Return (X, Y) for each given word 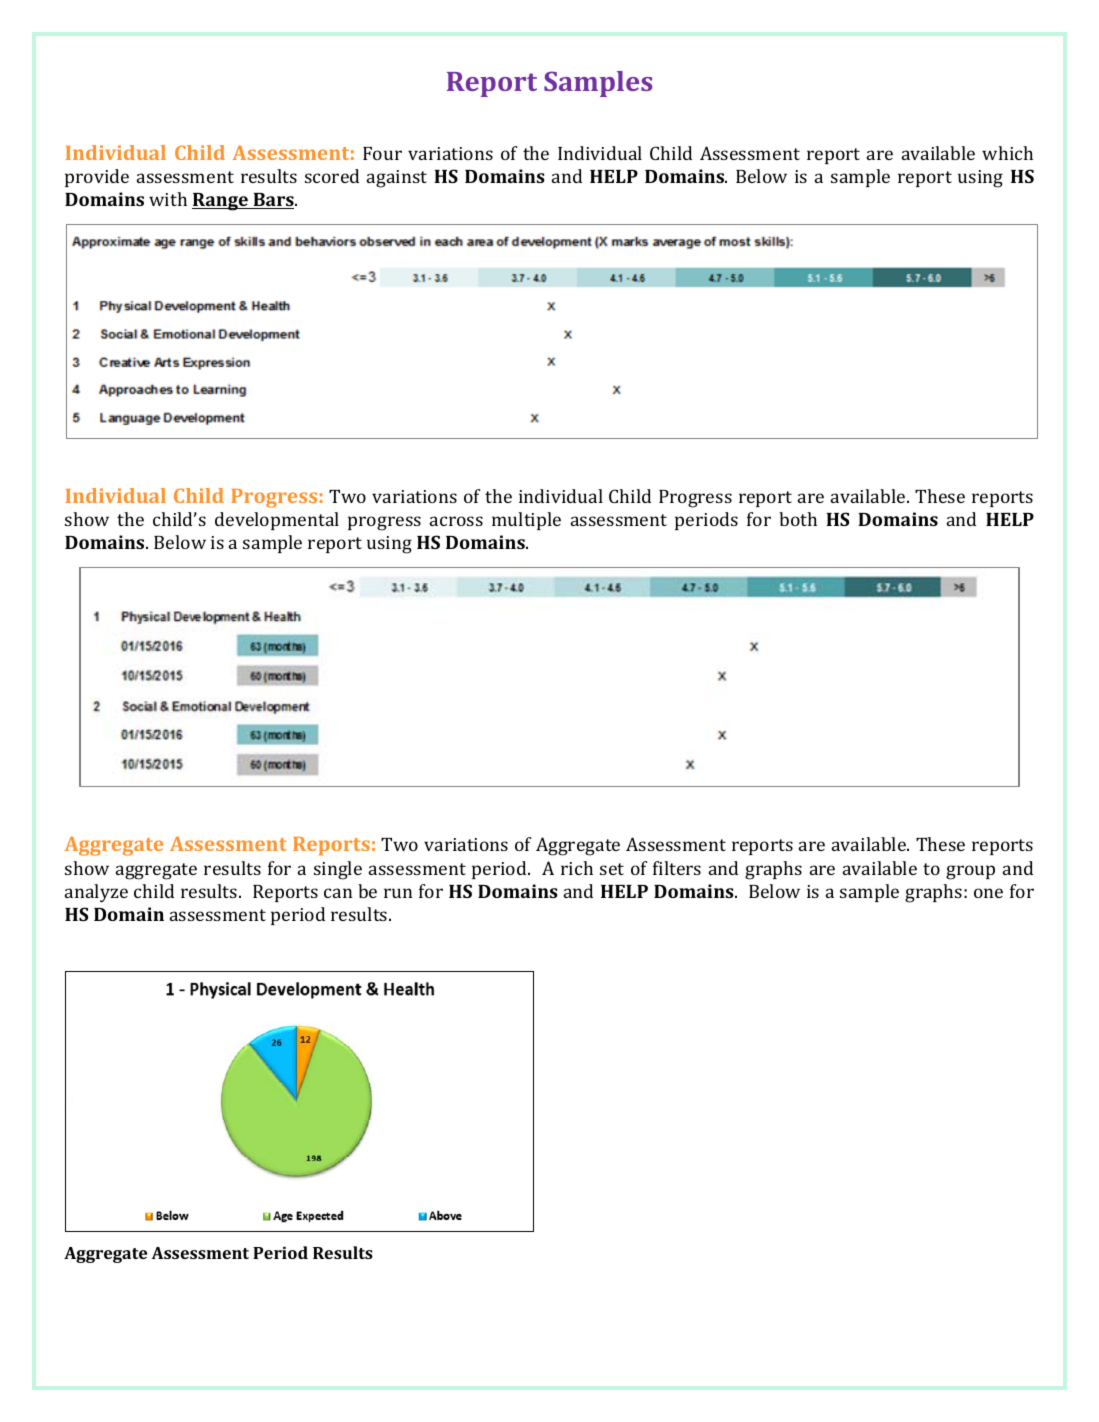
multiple (526, 521)
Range (221, 202)
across (456, 521)
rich (577, 868)
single (338, 870)
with (168, 199)
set (612, 869)
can (338, 893)
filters (677, 868)
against (397, 179)
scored (332, 176)
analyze (96, 893)
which (1007, 153)
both (798, 519)
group (970, 872)
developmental (277, 521)
